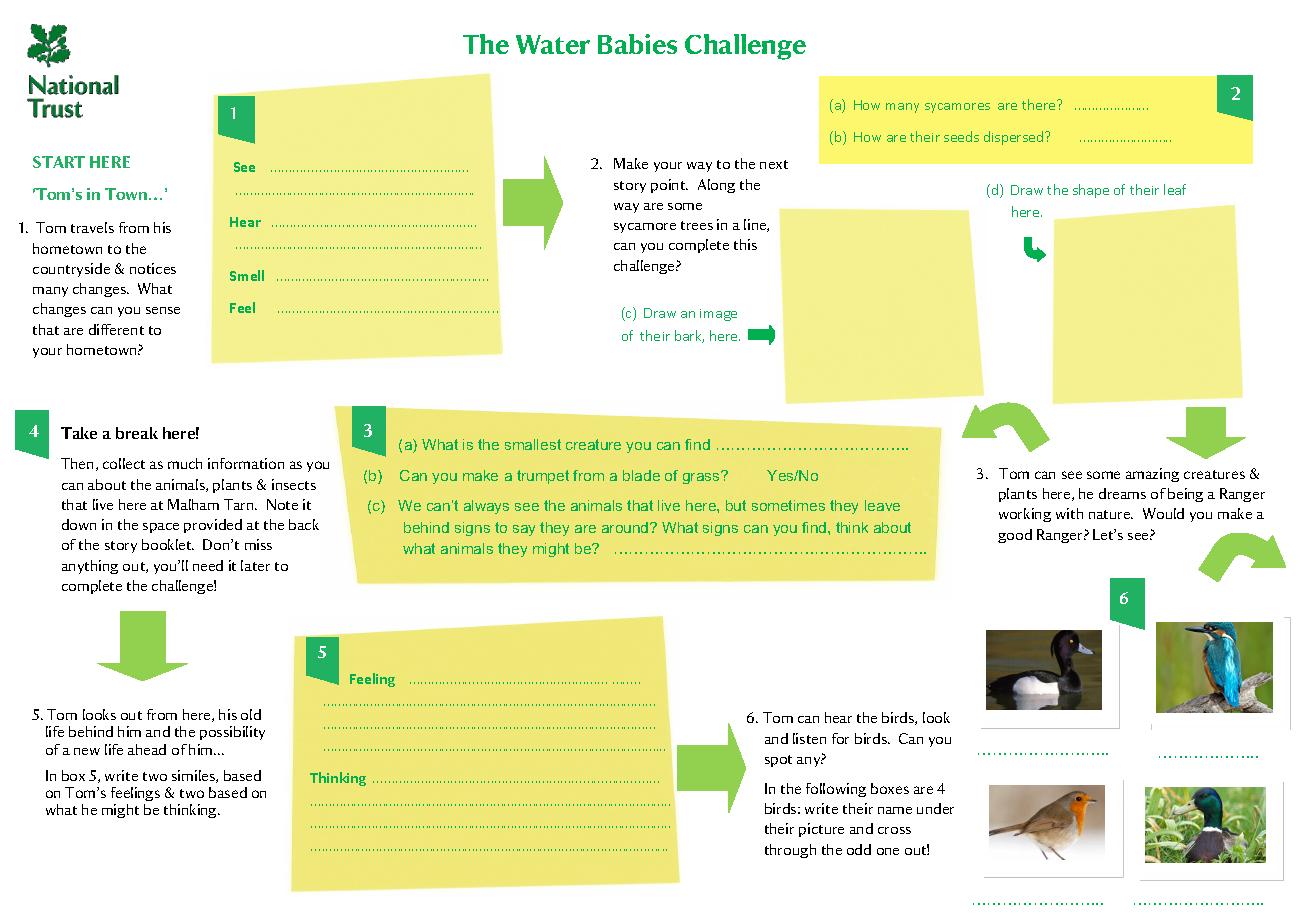 The image size is (1308, 924). What do you see at coordinates (1015, 138) in the screenshot?
I see `dispersed` at bounding box center [1015, 138].
